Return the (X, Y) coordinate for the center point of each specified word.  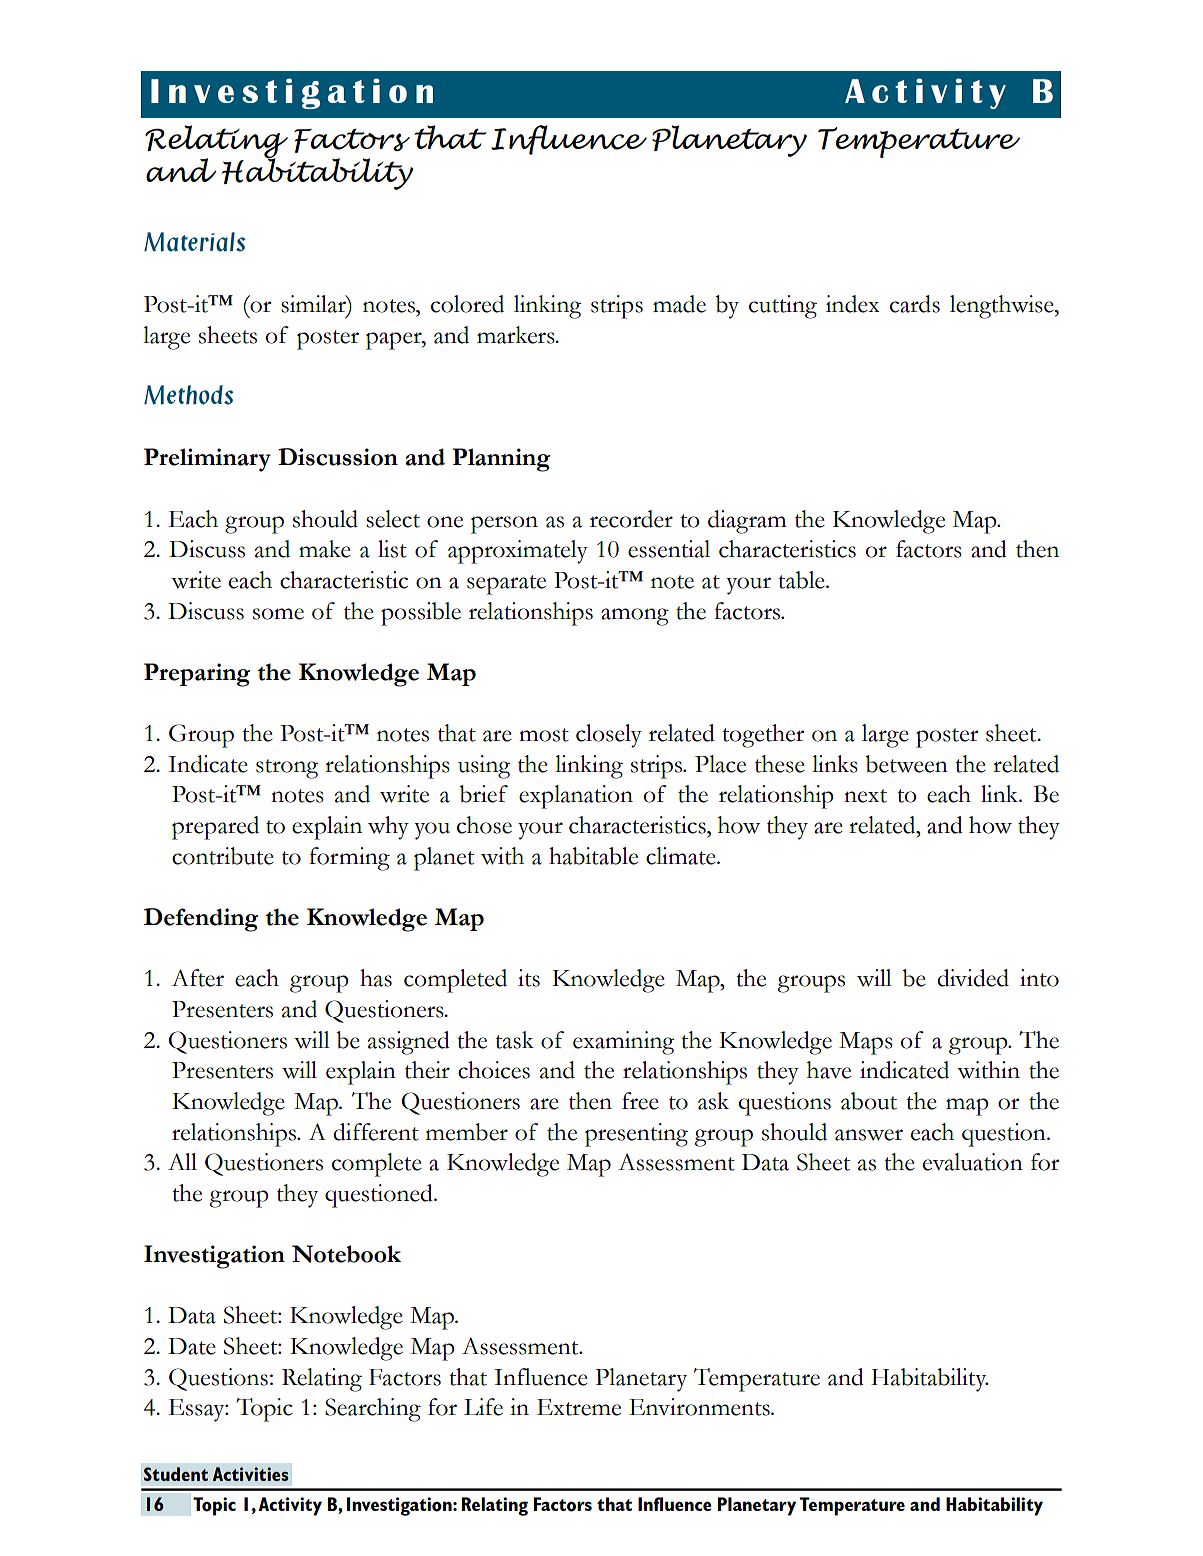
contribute (223, 856)
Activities (251, 1474)
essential (669, 549)
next (865, 796)
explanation (576, 797)
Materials (195, 242)
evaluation (973, 1162)
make (325, 549)
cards (915, 304)
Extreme (579, 1407)
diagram (747, 522)
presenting (636, 1135)
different (376, 1132)
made (679, 304)
